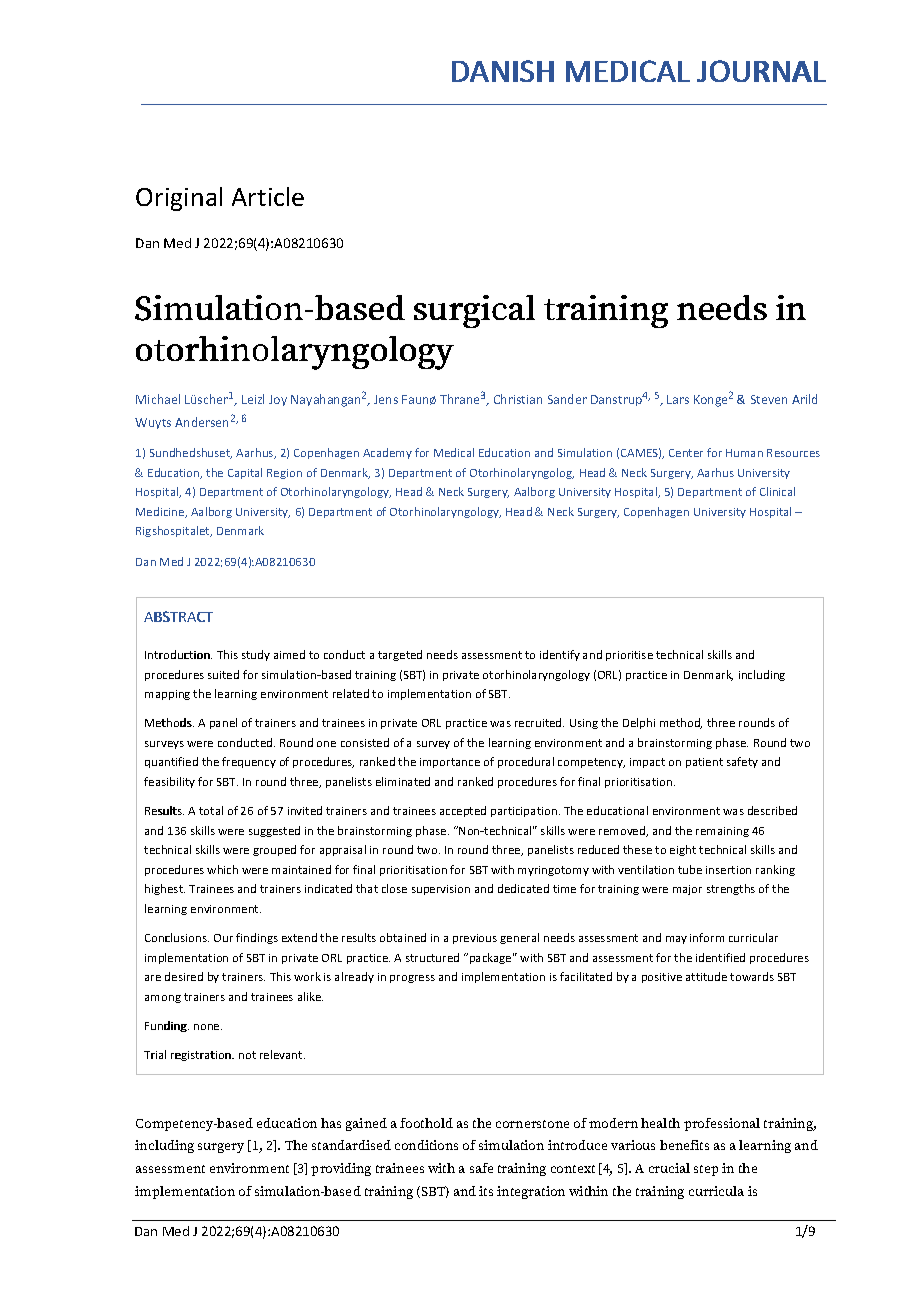 This image has height=1308, width=924. Describe the element at coordinates (268, 196) in the image. I see `Article` at that location.
